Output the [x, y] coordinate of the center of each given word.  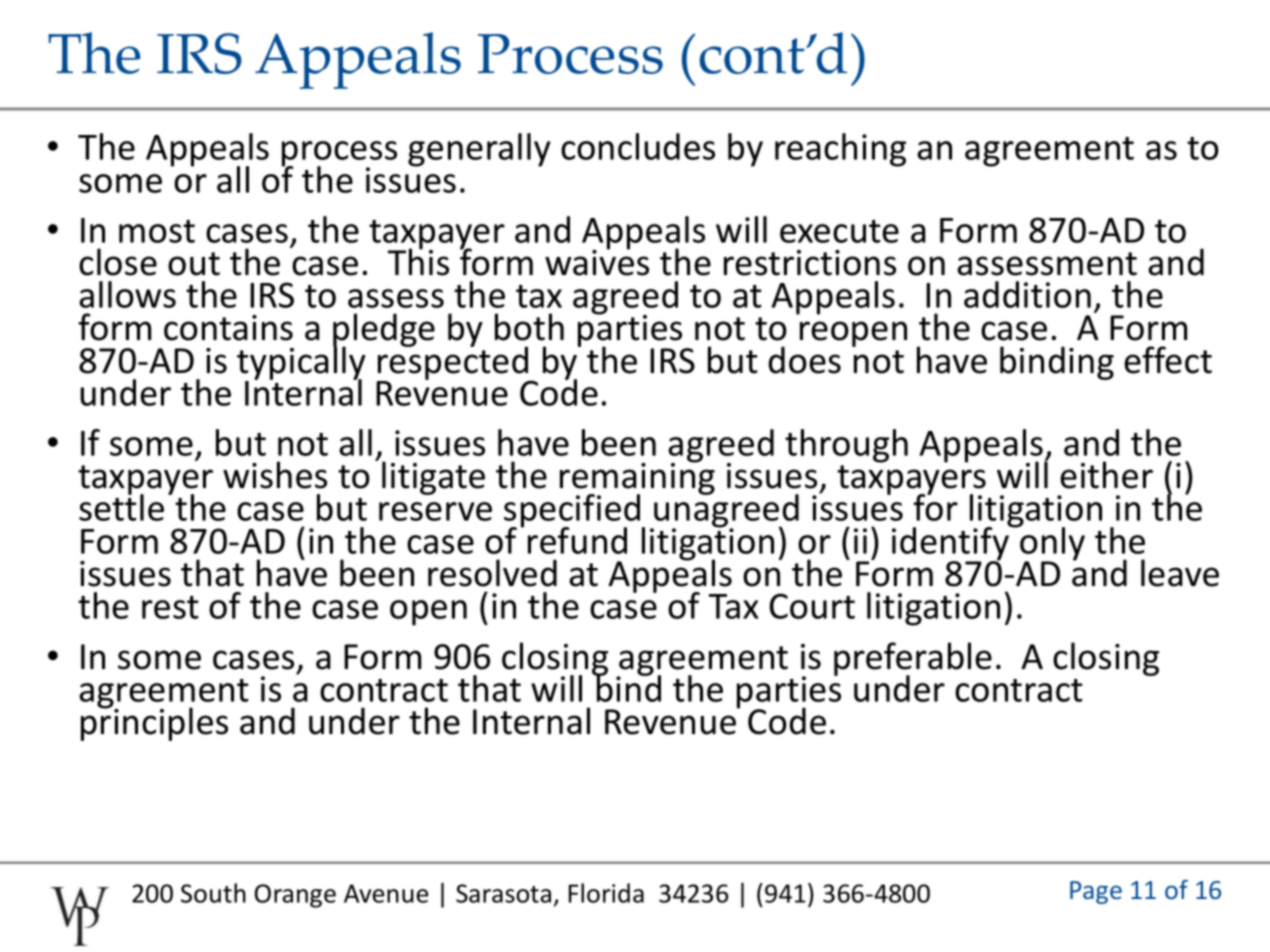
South [213, 893]
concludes [638, 146]
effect [1168, 360]
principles [154, 723]
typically [301, 363]
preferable [913, 660]
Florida [606, 893]
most [157, 231]
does [805, 360]
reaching [840, 150]
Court [812, 606]
